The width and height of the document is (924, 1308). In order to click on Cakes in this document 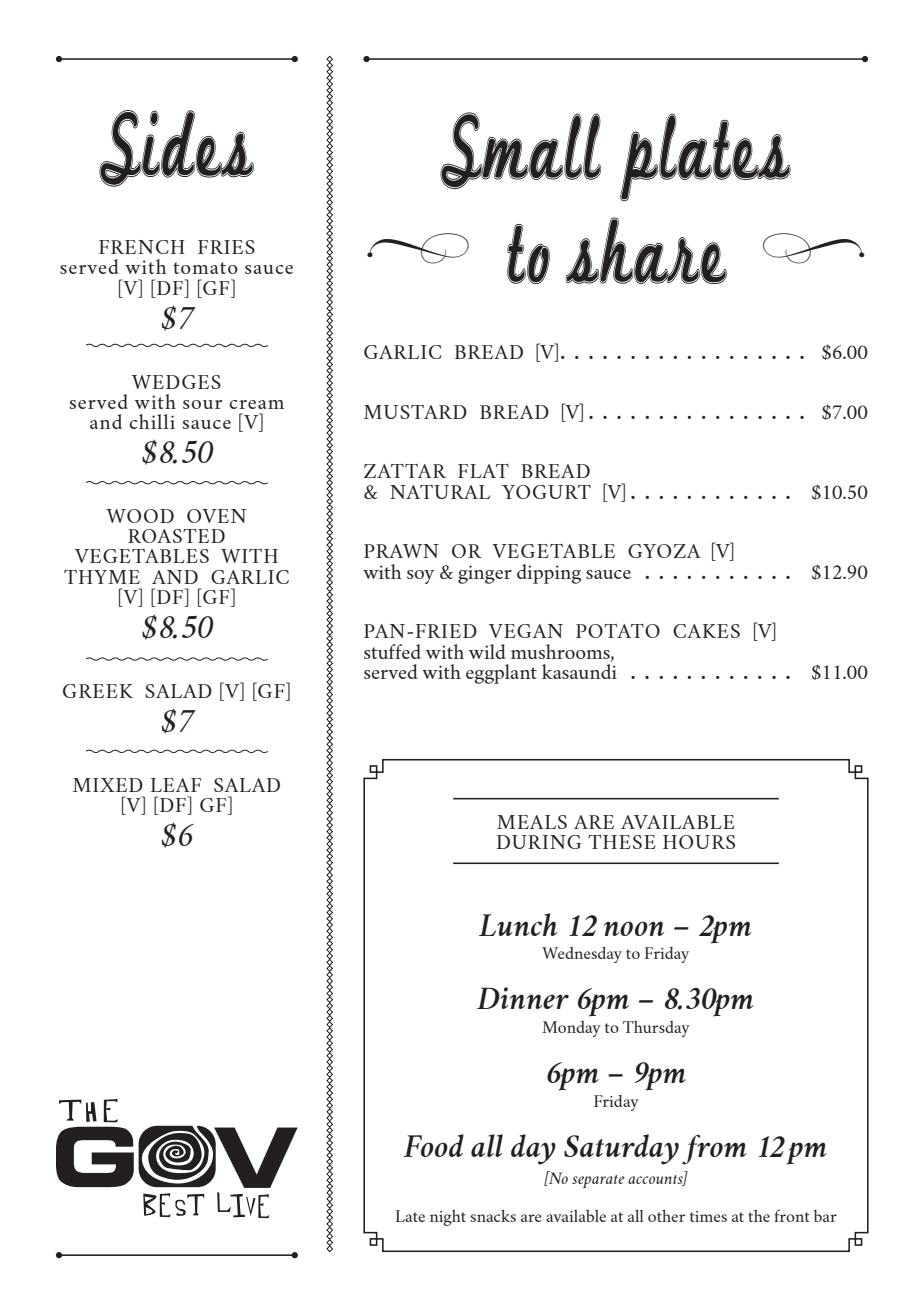, I will do `click(706, 631)`.
